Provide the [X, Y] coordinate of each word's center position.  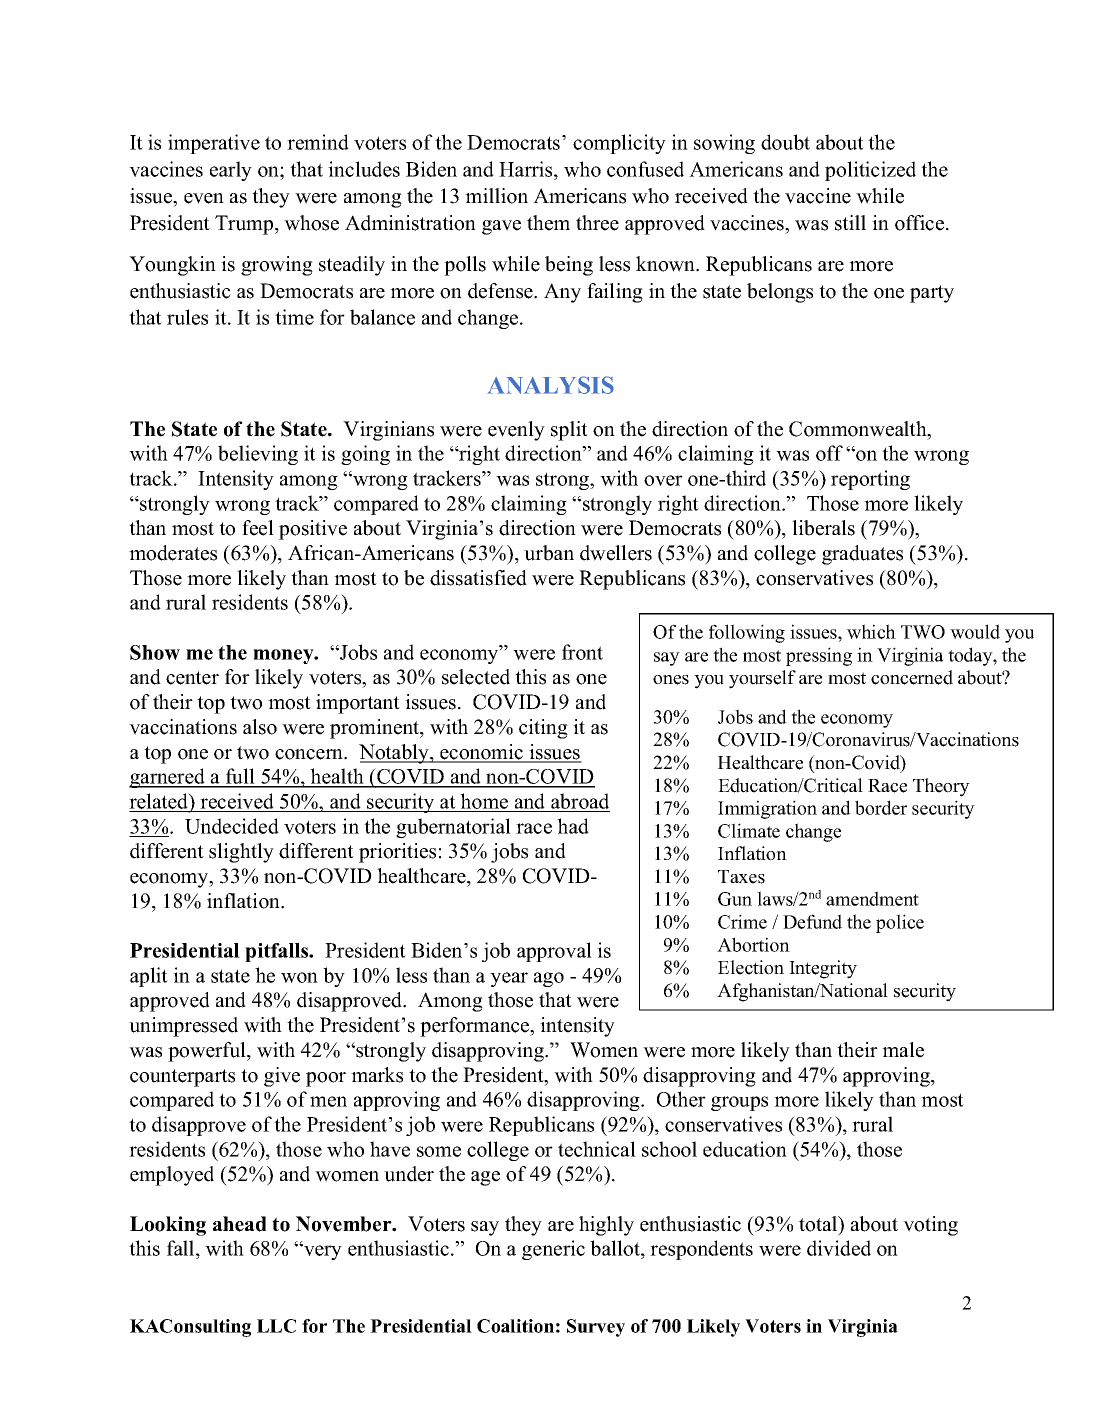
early [231, 171]
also [260, 727]
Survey [596, 1328]
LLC [276, 1326]
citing [543, 729]
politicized [870, 171]
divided [839, 1248]
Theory [941, 787]
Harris [527, 169]
